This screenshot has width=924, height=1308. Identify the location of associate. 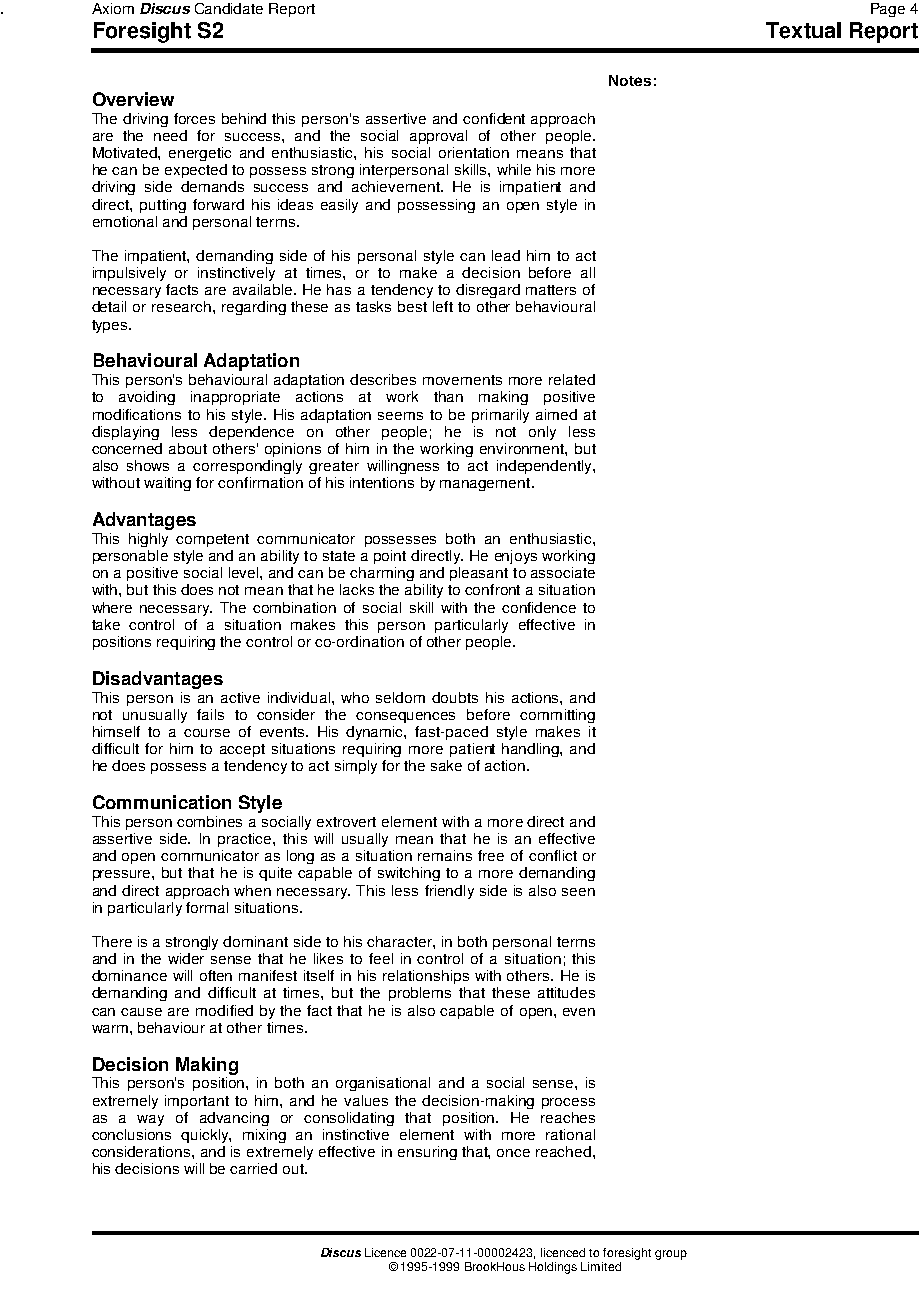
(563, 572).
